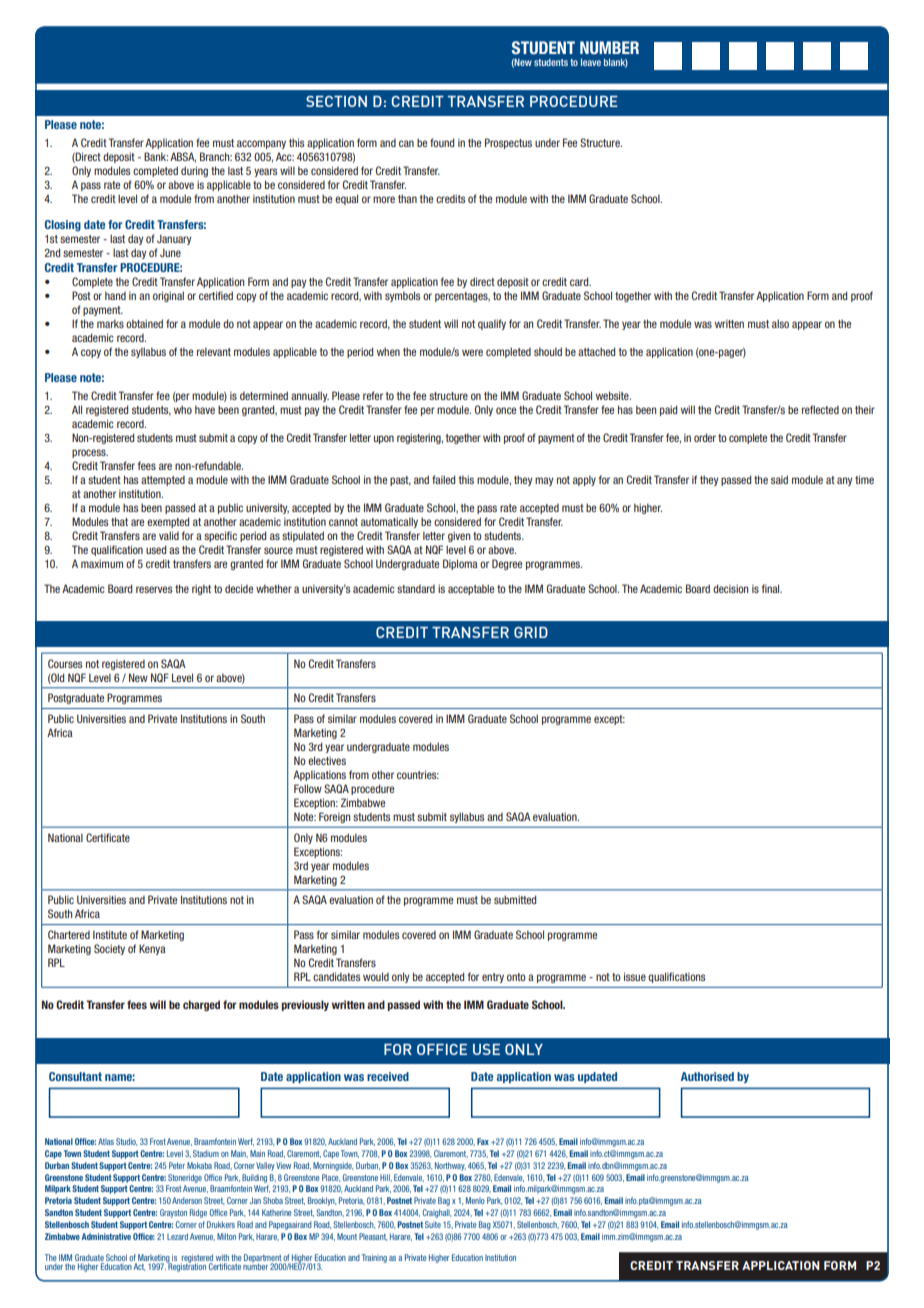  Describe the element at coordinates (152, 949) in the screenshot. I see `Kenya` at that location.
